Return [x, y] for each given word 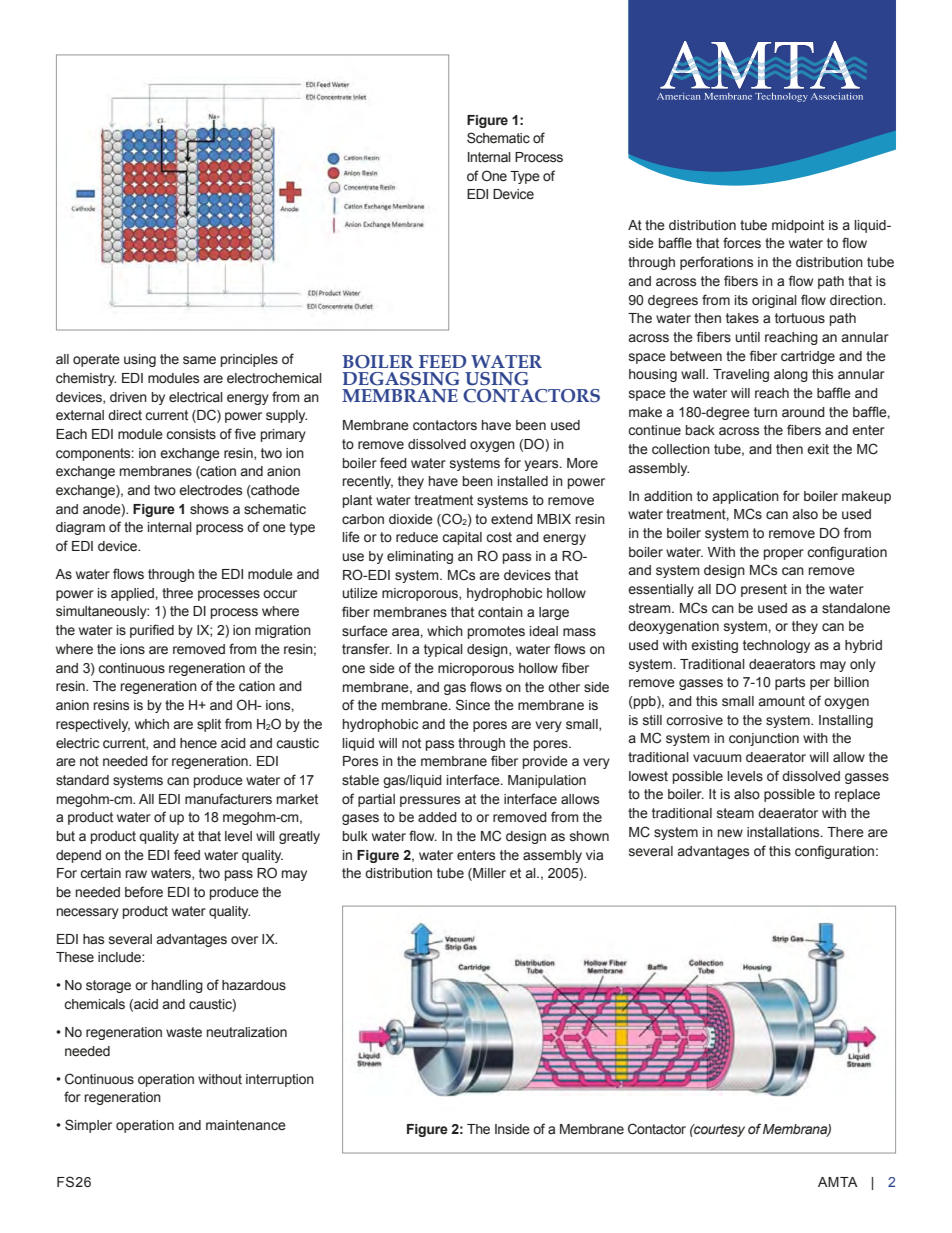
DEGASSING [400, 379]
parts [790, 683]
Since [473, 705]
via [594, 855]
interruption [280, 1080]
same [199, 360]
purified [152, 631]
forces [742, 243]
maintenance [246, 1125]
